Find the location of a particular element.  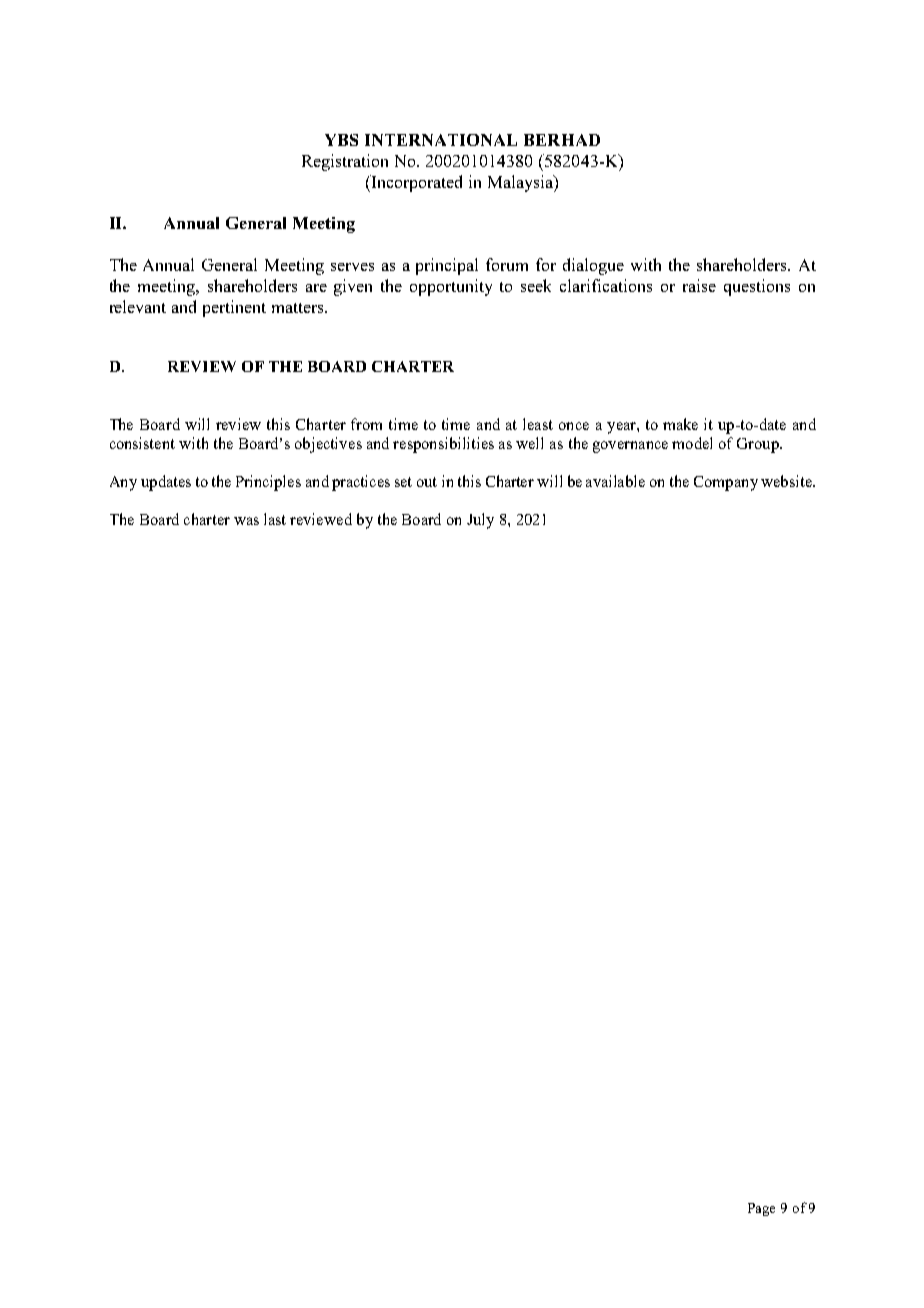

out is located at coordinates (427, 482).
